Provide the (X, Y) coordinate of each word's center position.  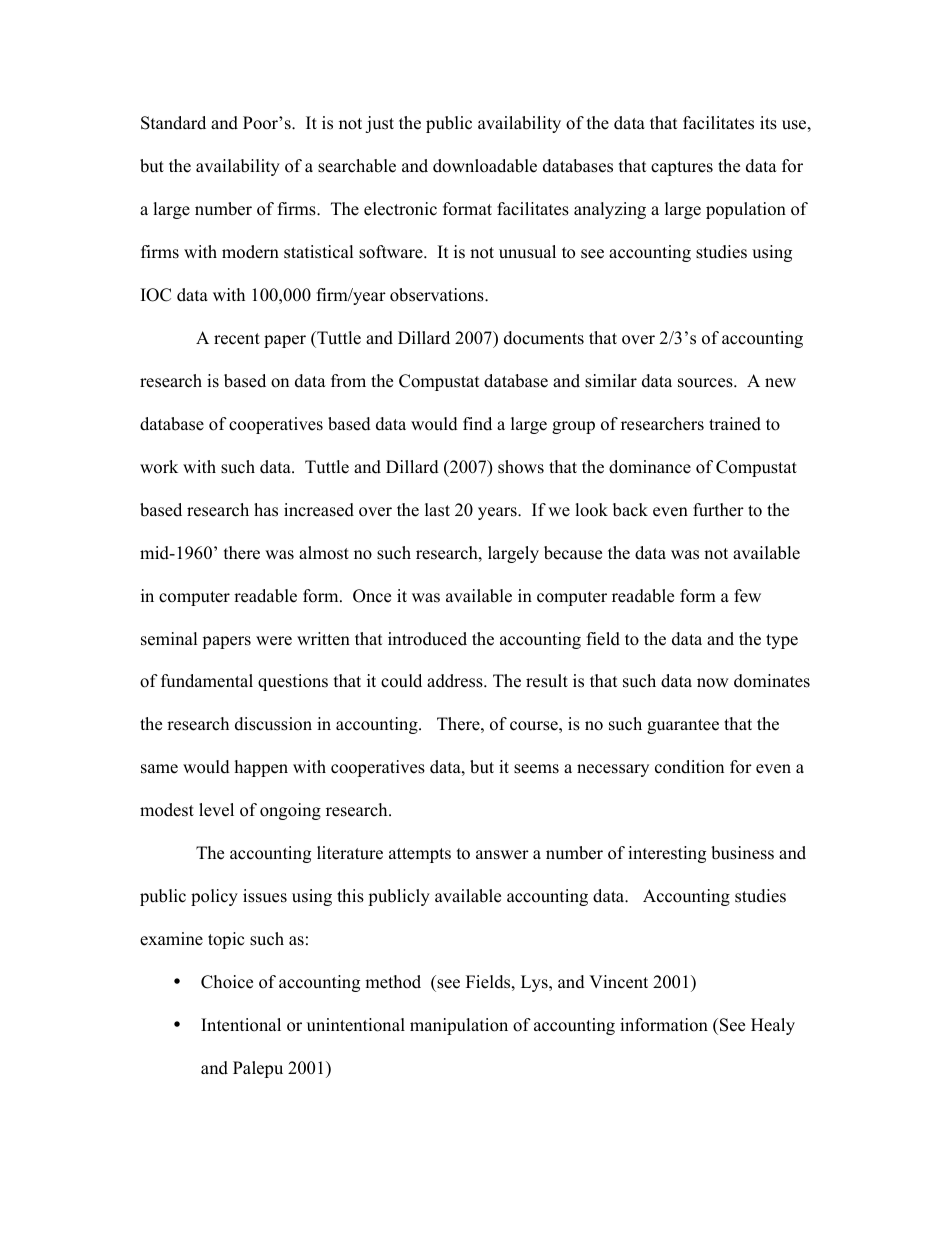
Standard (173, 123)
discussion (273, 724)
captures (682, 168)
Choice (227, 982)
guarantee (683, 726)
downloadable (485, 166)
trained (735, 424)
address (456, 681)
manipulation (459, 1026)
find (477, 424)
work (159, 467)
